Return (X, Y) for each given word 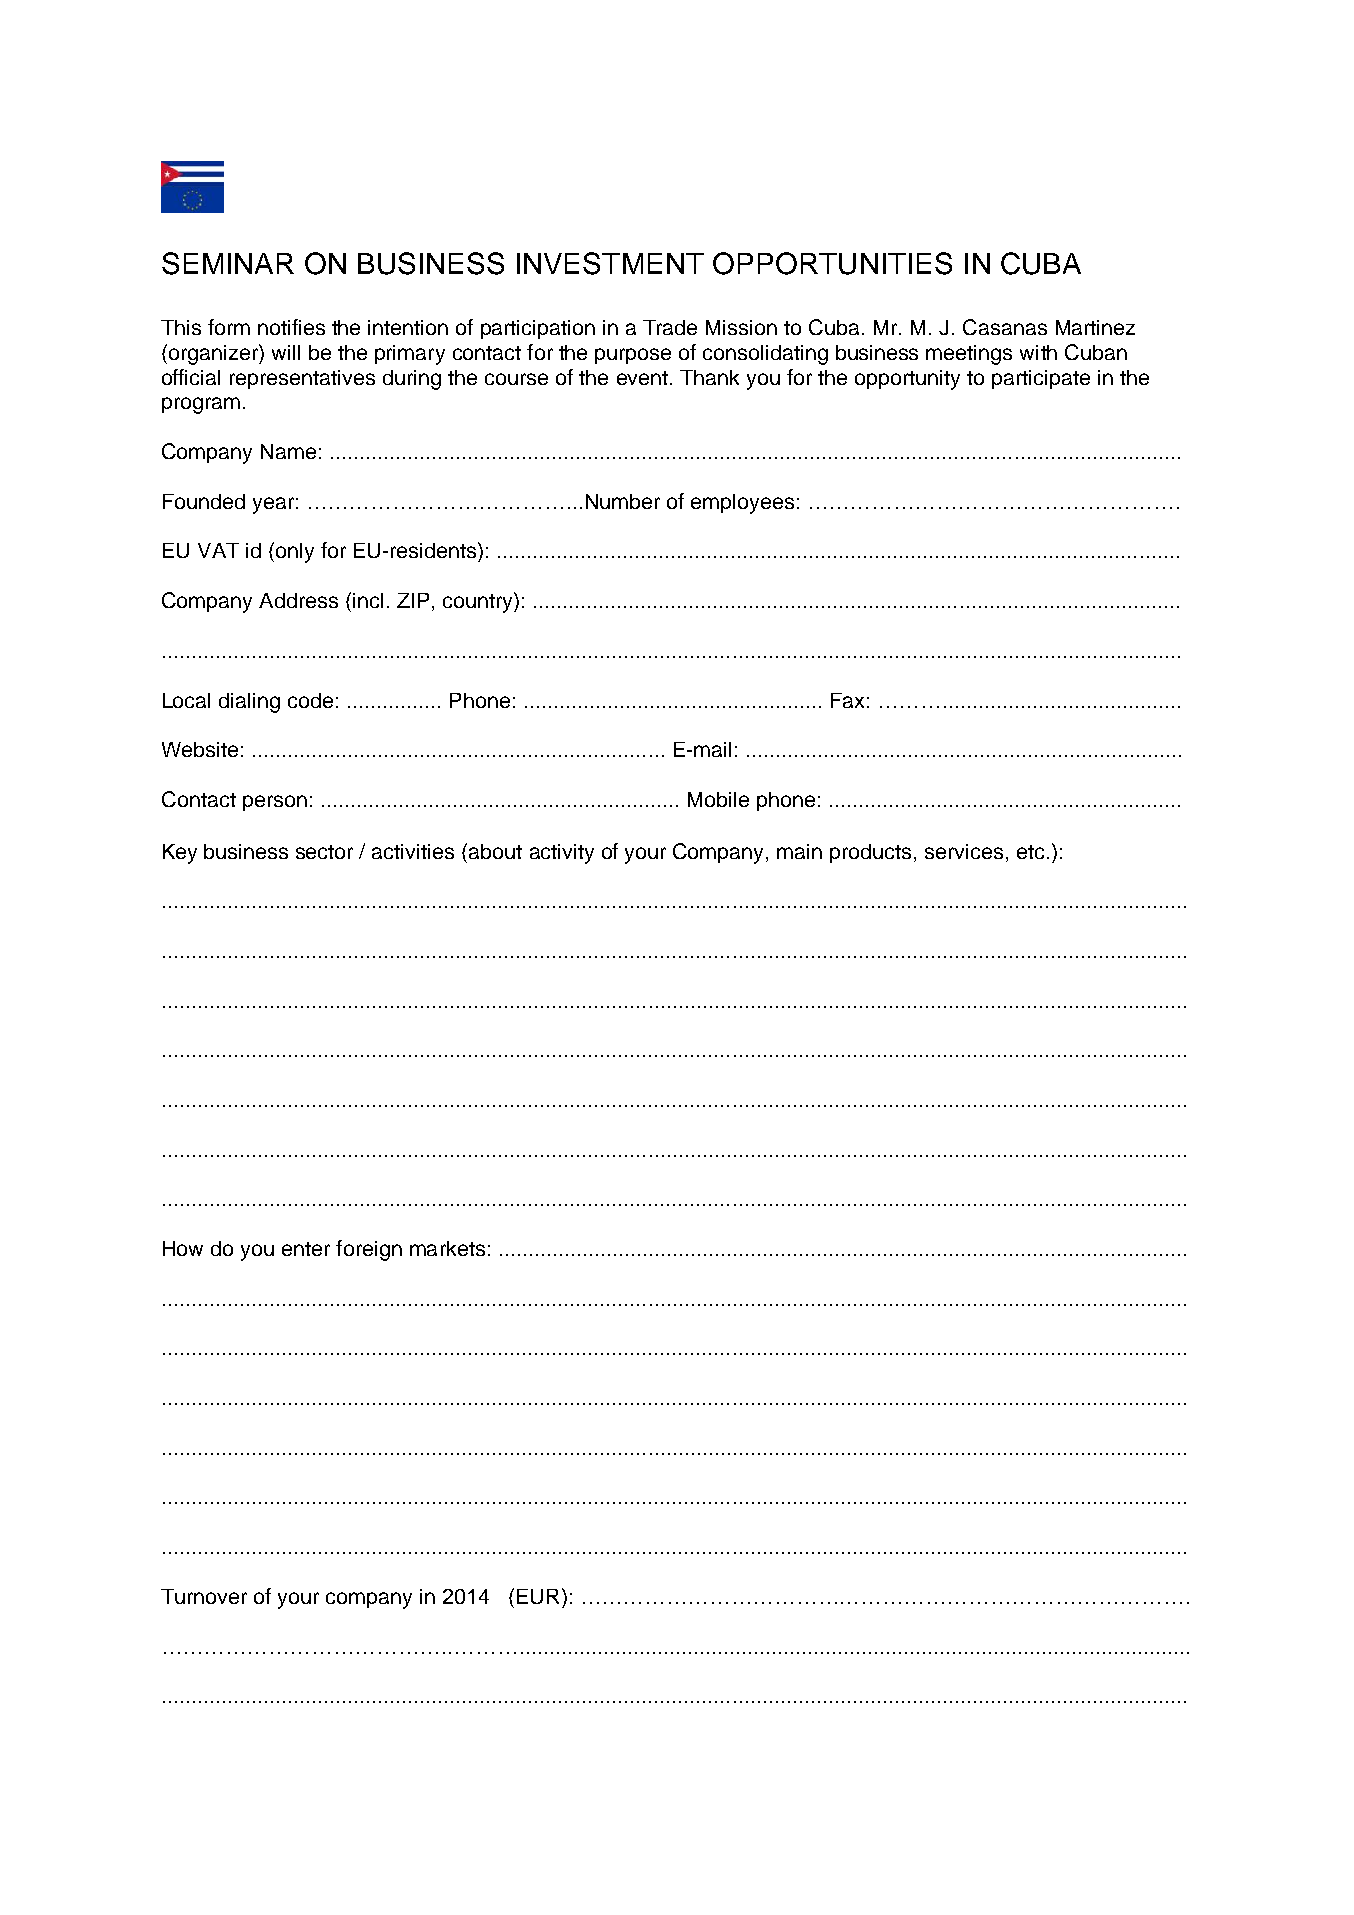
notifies (291, 327)
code (310, 700)
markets (447, 1248)
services (964, 851)
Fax (847, 700)
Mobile (718, 799)
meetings (969, 355)
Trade (670, 327)
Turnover (204, 1596)
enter (306, 1249)
